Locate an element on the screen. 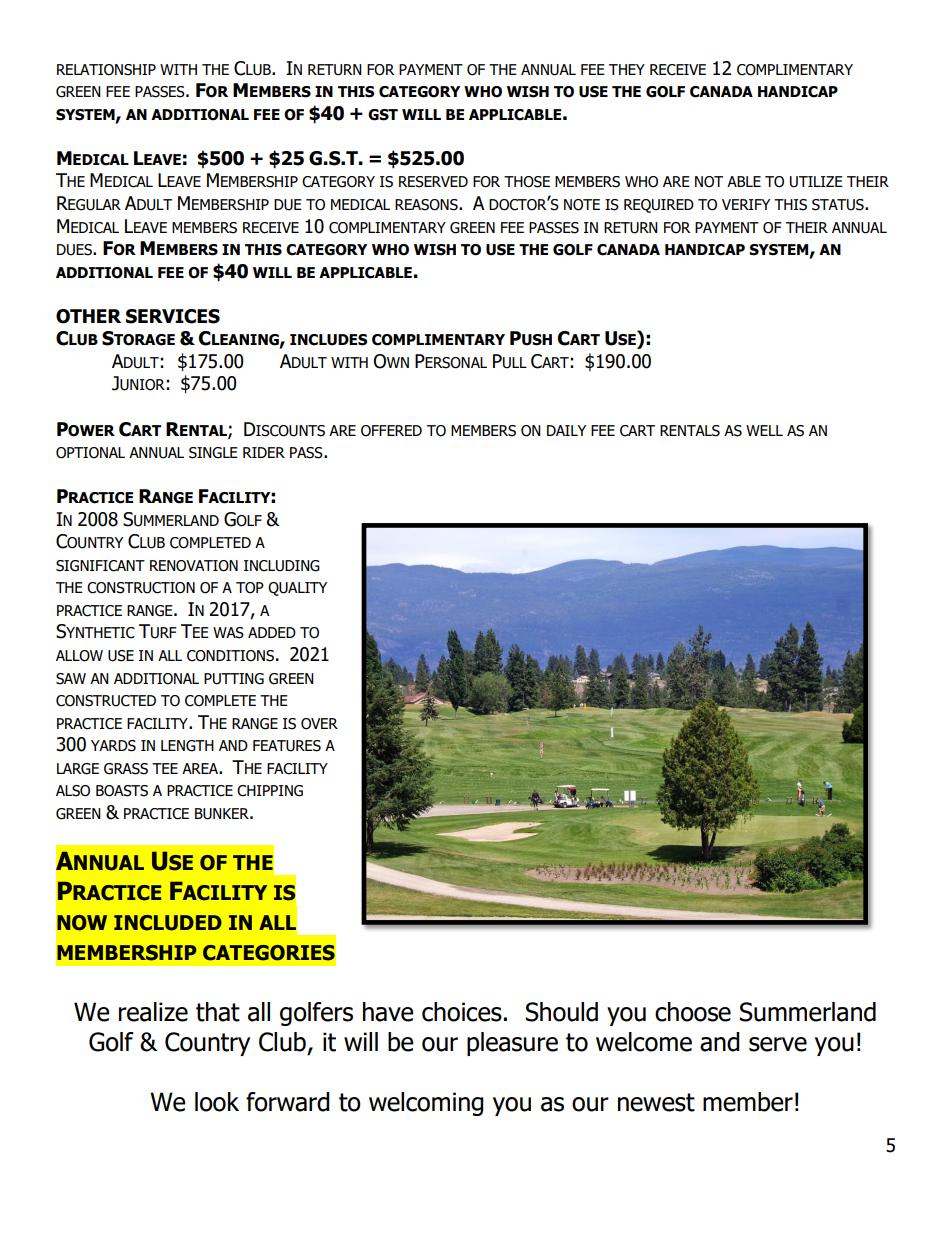  WELL is located at coordinates (764, 430).
